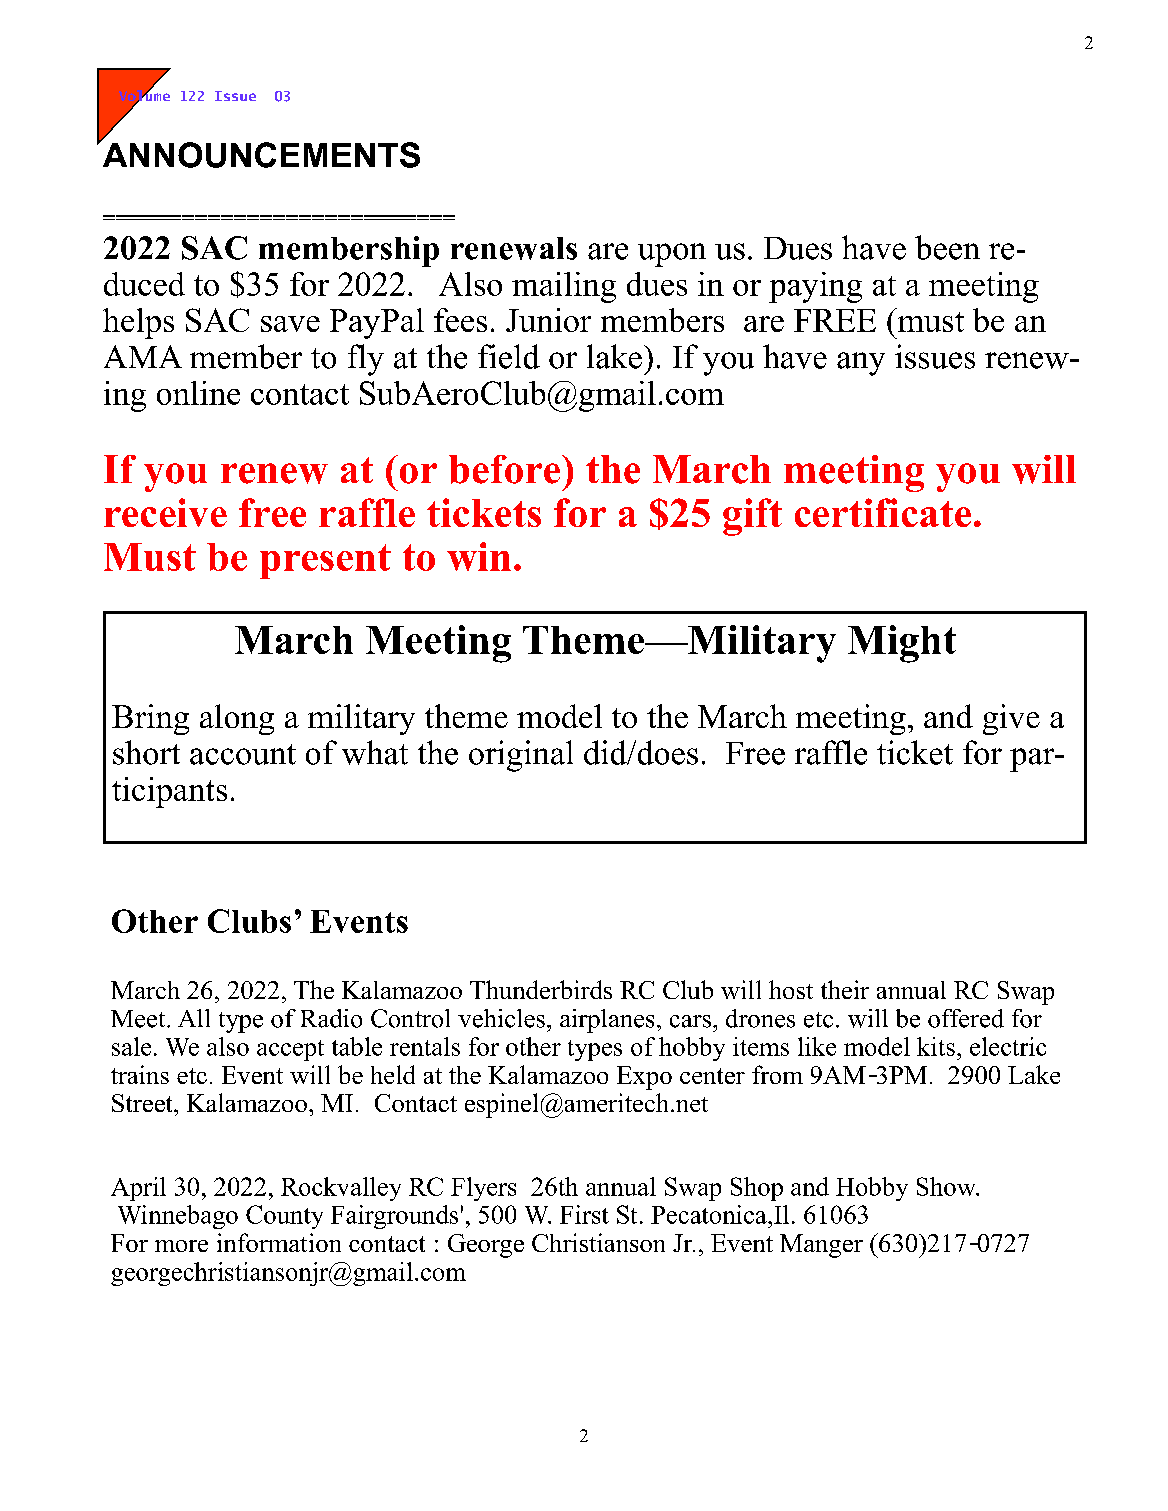 This screenshot has width=1168, height=1511. Describe the element at coordinates (672, 255) in the screenshot. I see `upon` at that location.
